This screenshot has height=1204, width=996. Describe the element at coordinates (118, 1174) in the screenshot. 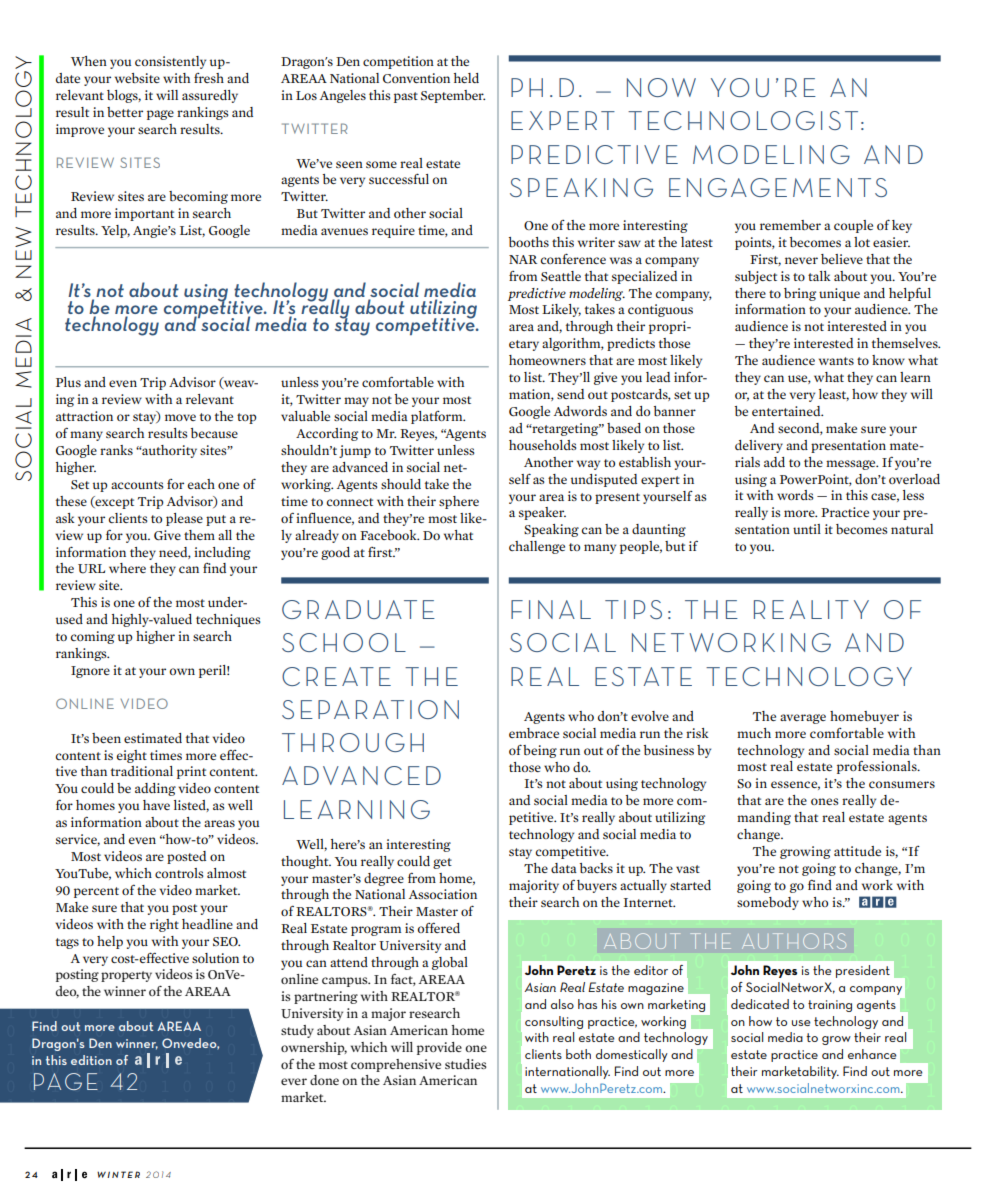

I see `WINTER` at that location.
